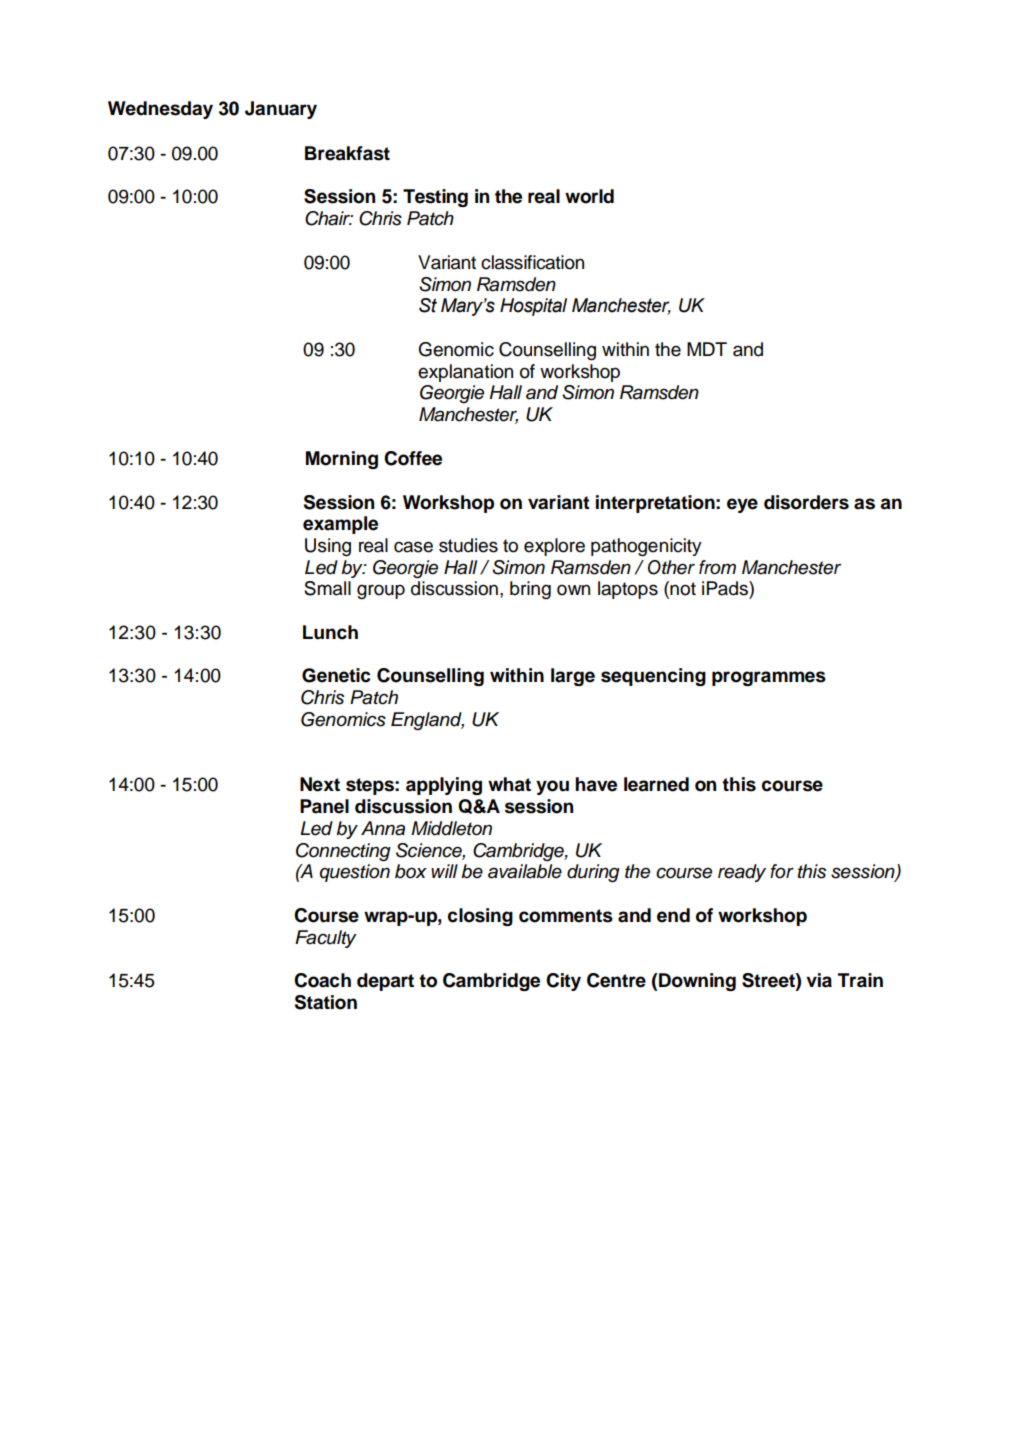 The image size is (1027, 1452). What do you see at coordinates (468, 545) in the screenshot?
I see `studies` at bounding box center [468, 545].
